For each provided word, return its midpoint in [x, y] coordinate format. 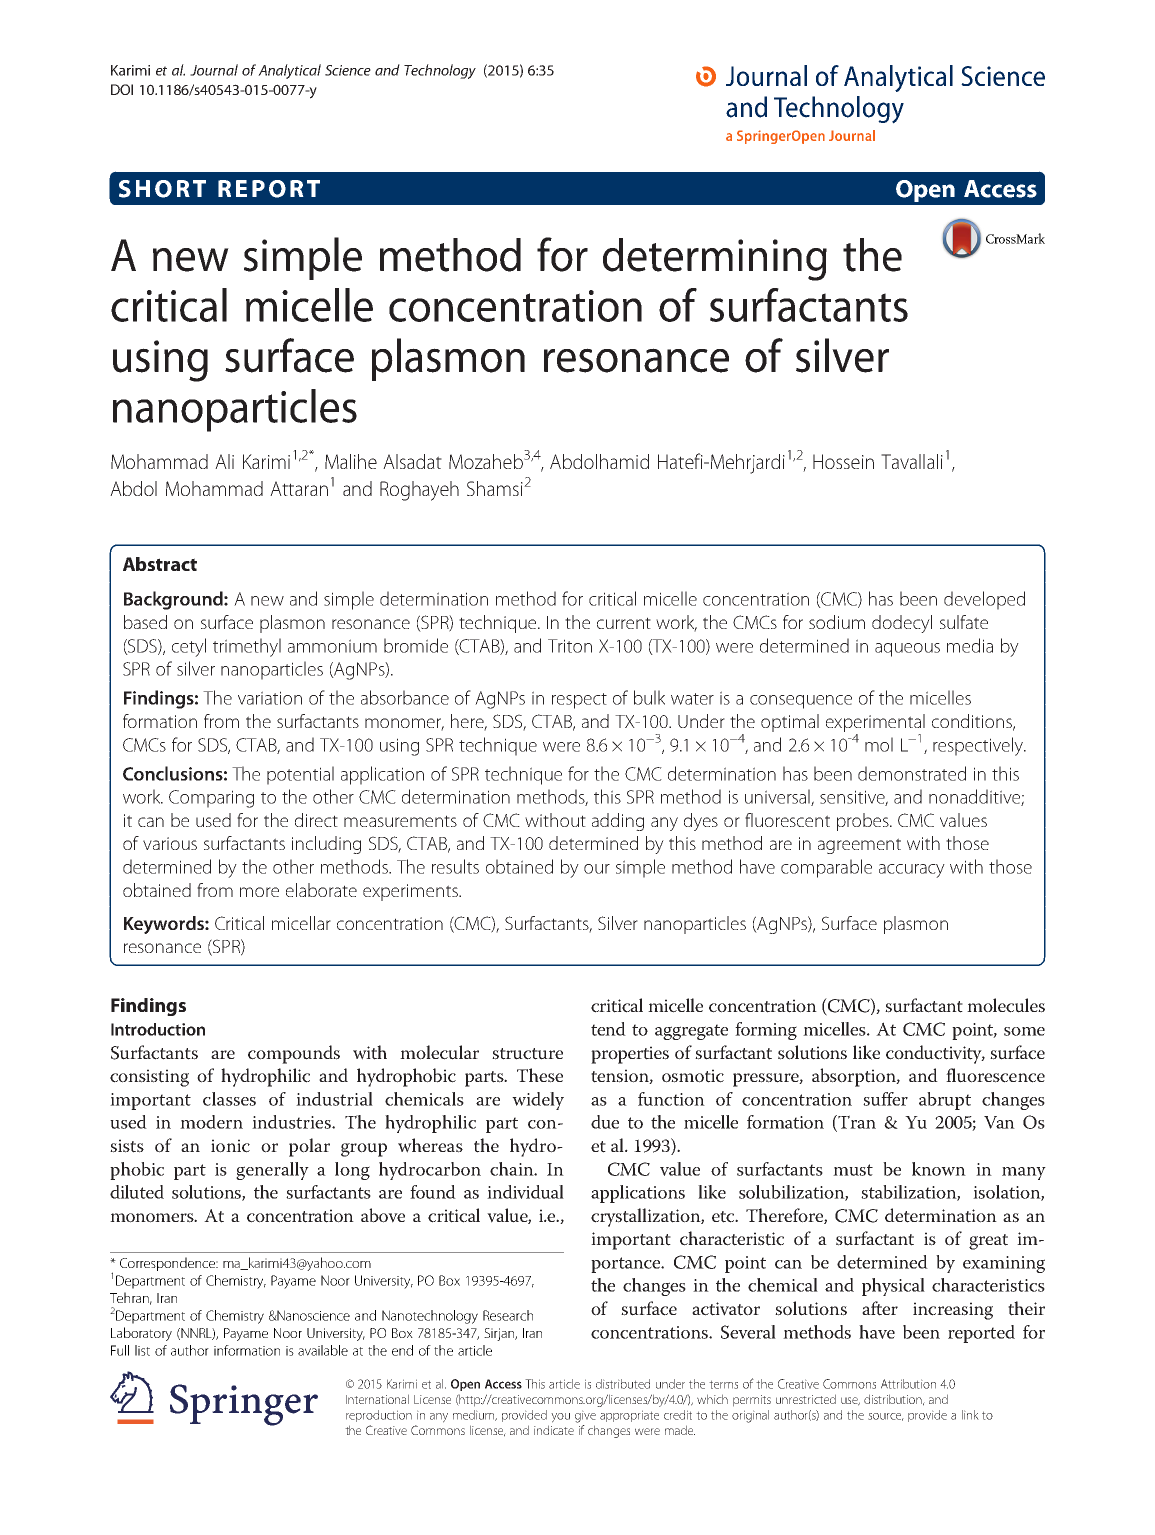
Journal [214, 70]
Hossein [843, 461]
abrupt [945, 1101]
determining [715, 259]
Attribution [908, 1384]
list [142, 1350]
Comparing [211, 799]
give [585, 1416]
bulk [649, 697]
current [624, 623]
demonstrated [912, 773]
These [540, 1075]
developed [984, 600]
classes [229, 1099]
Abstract [160, 564]
